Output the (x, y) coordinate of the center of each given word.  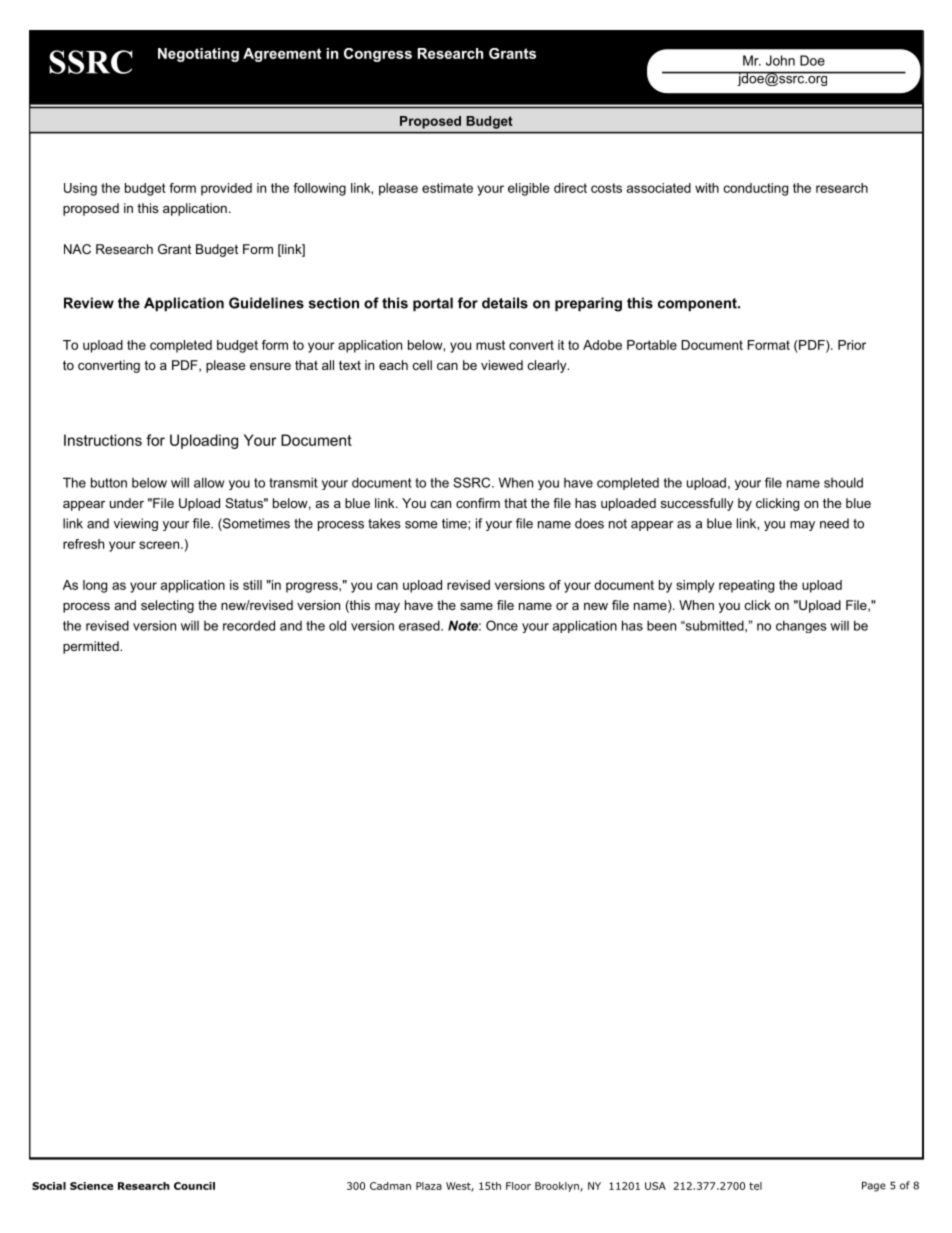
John (780, 60)
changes (801, 626)
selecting (167, 606)
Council (194, 1186)
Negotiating (198, 55)
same (476, 606)
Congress (378, 55)
